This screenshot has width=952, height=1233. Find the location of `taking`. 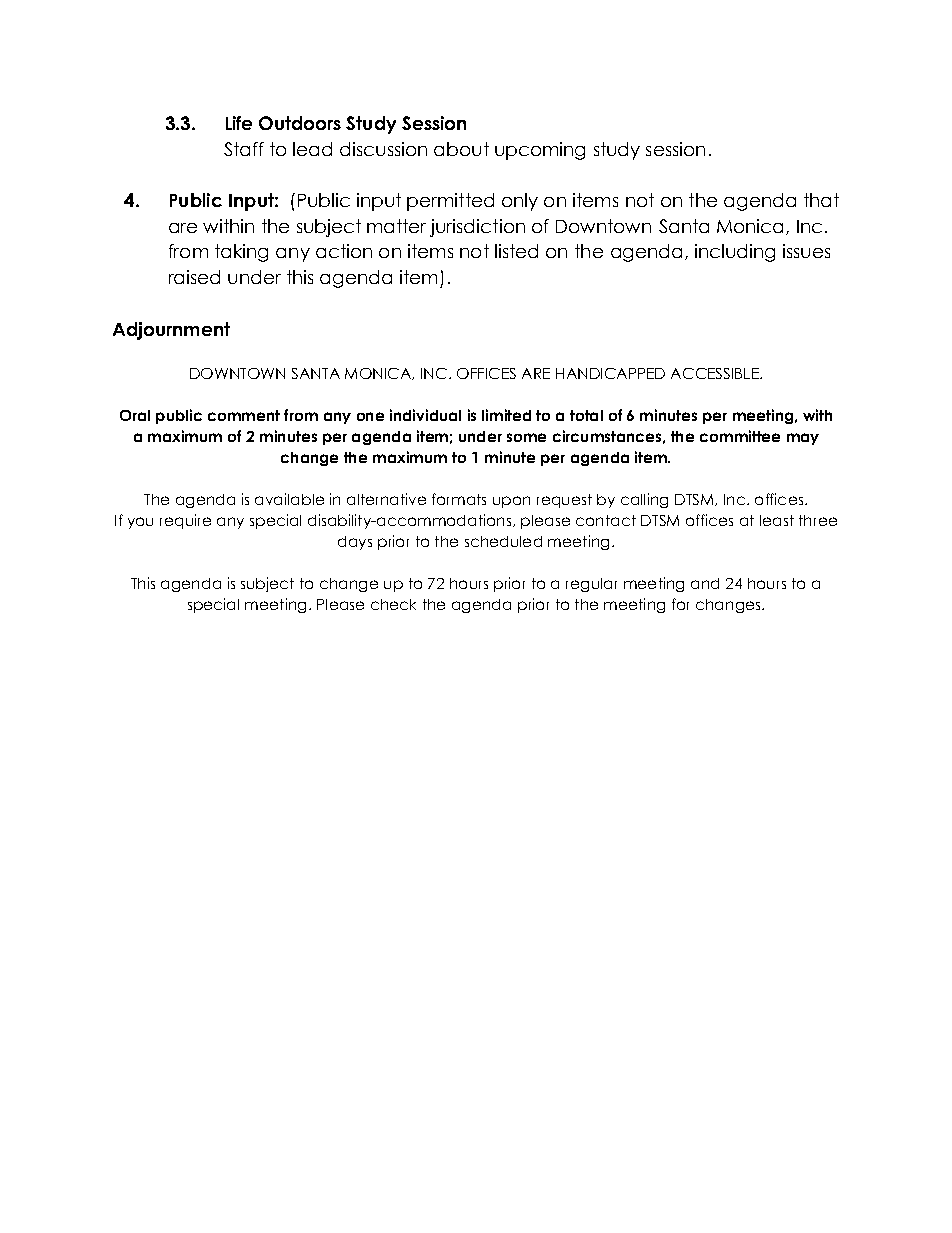

taking is located at coordinates (241, 253).
